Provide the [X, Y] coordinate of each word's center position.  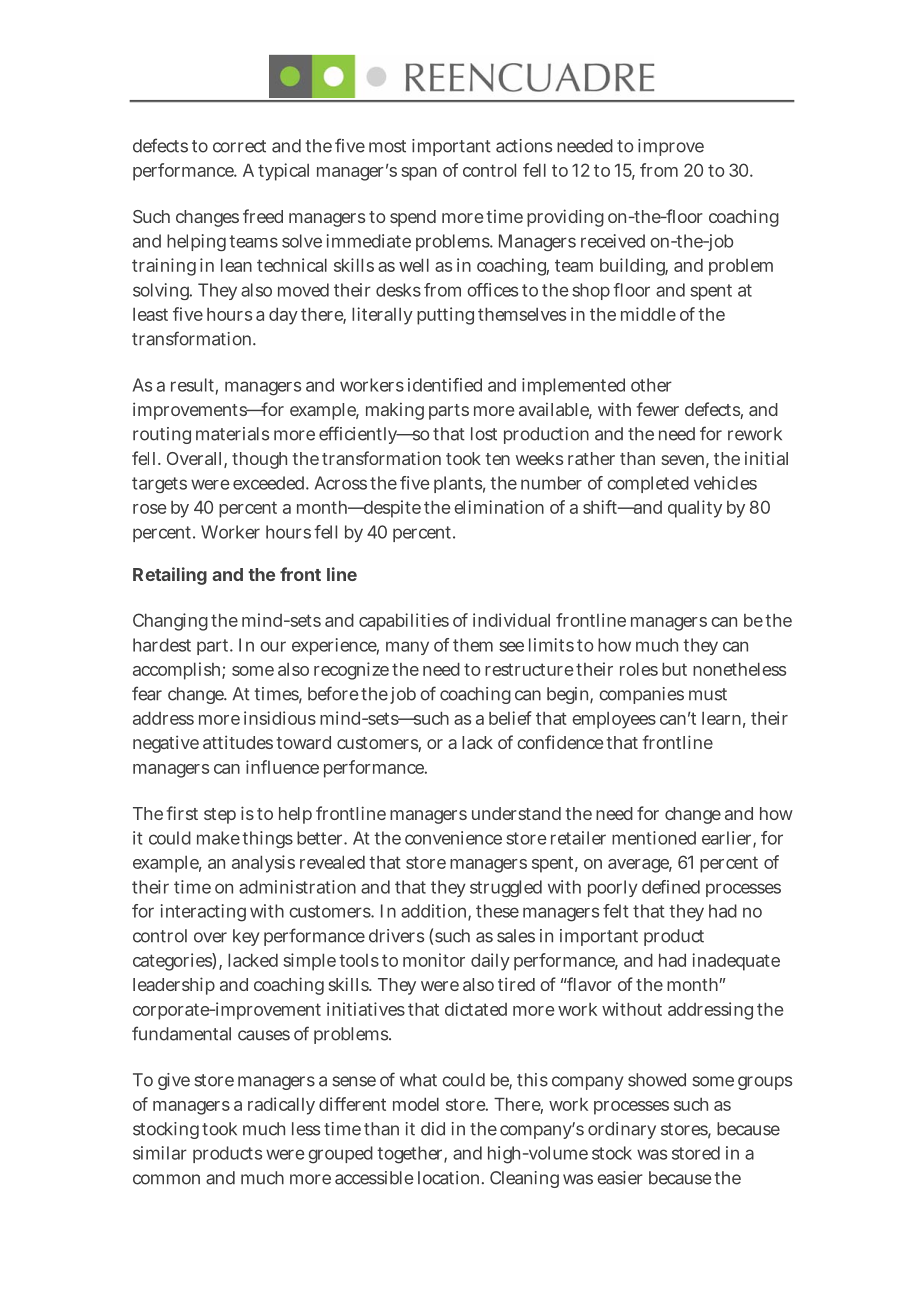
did [433, 1129]
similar [160, 1153]
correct [239, 146]
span [419, 174]
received [613, 241]
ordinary [622, 1130]
